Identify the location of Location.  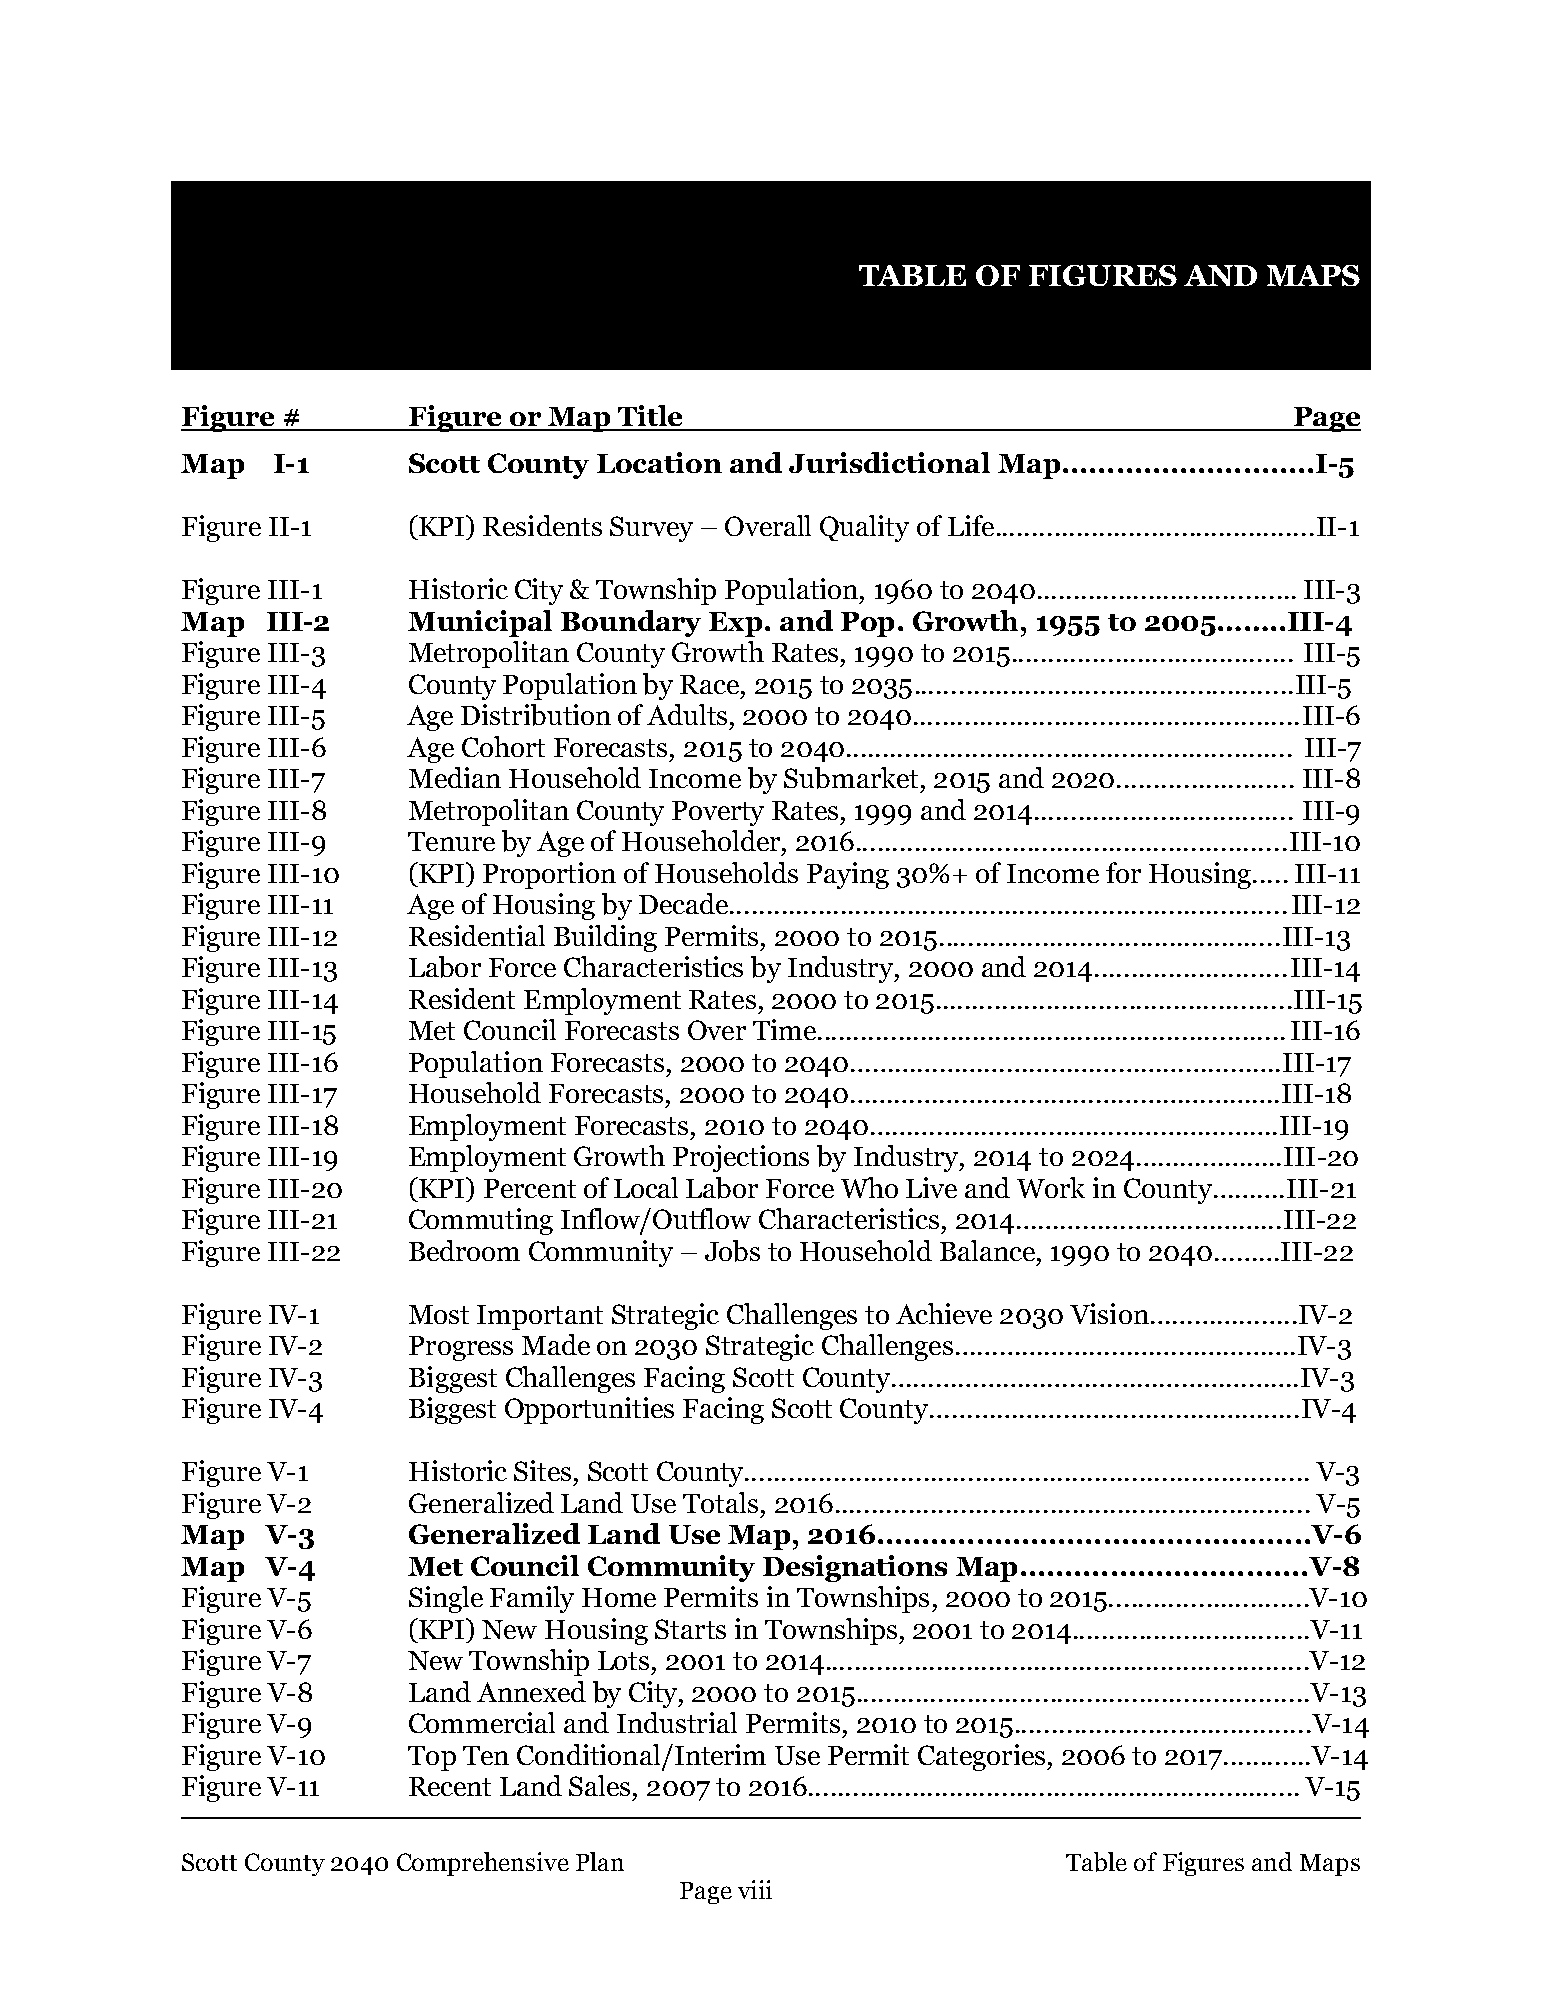
(659, 462).
